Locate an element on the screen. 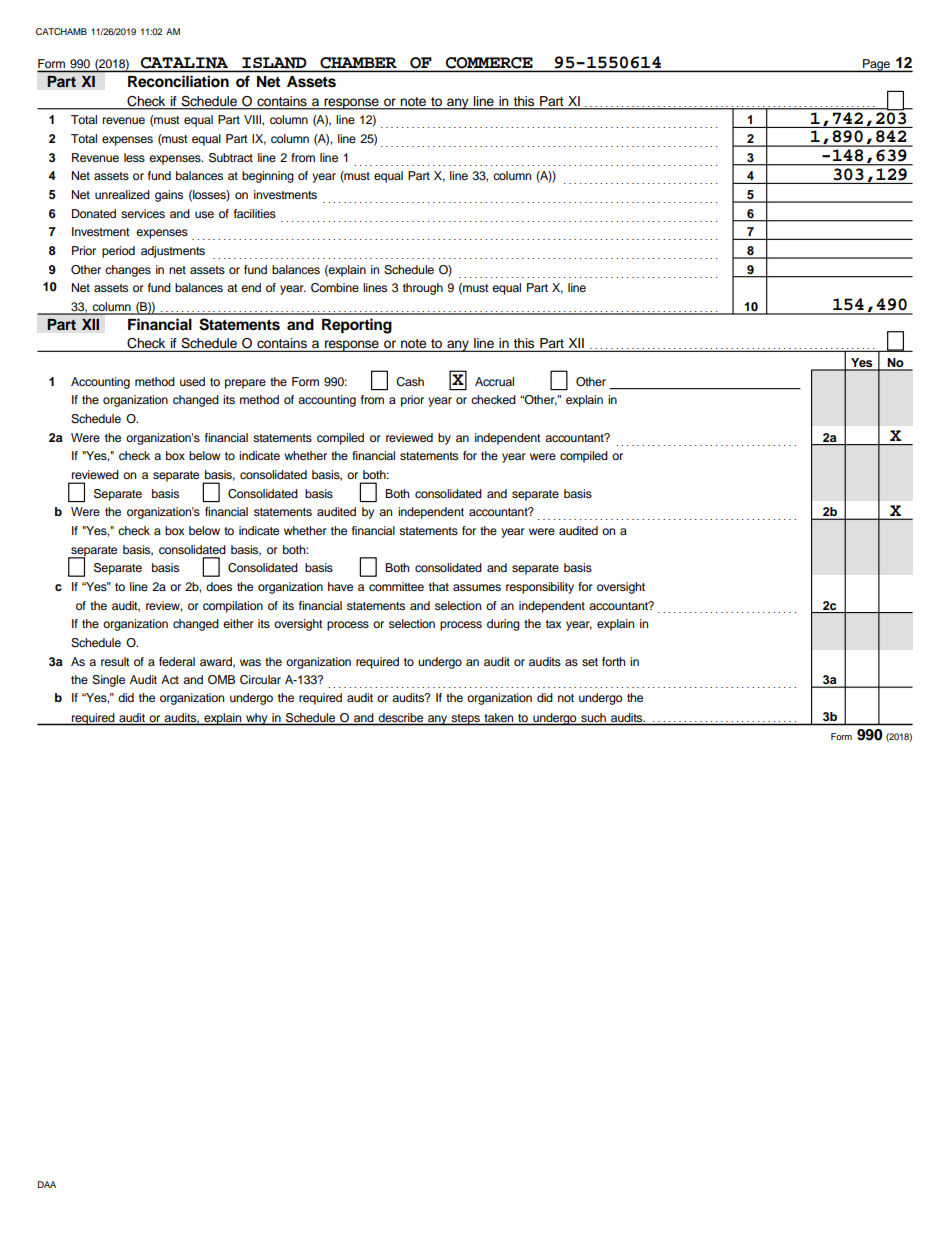  DAA is located at coordinates (47, 1184).
